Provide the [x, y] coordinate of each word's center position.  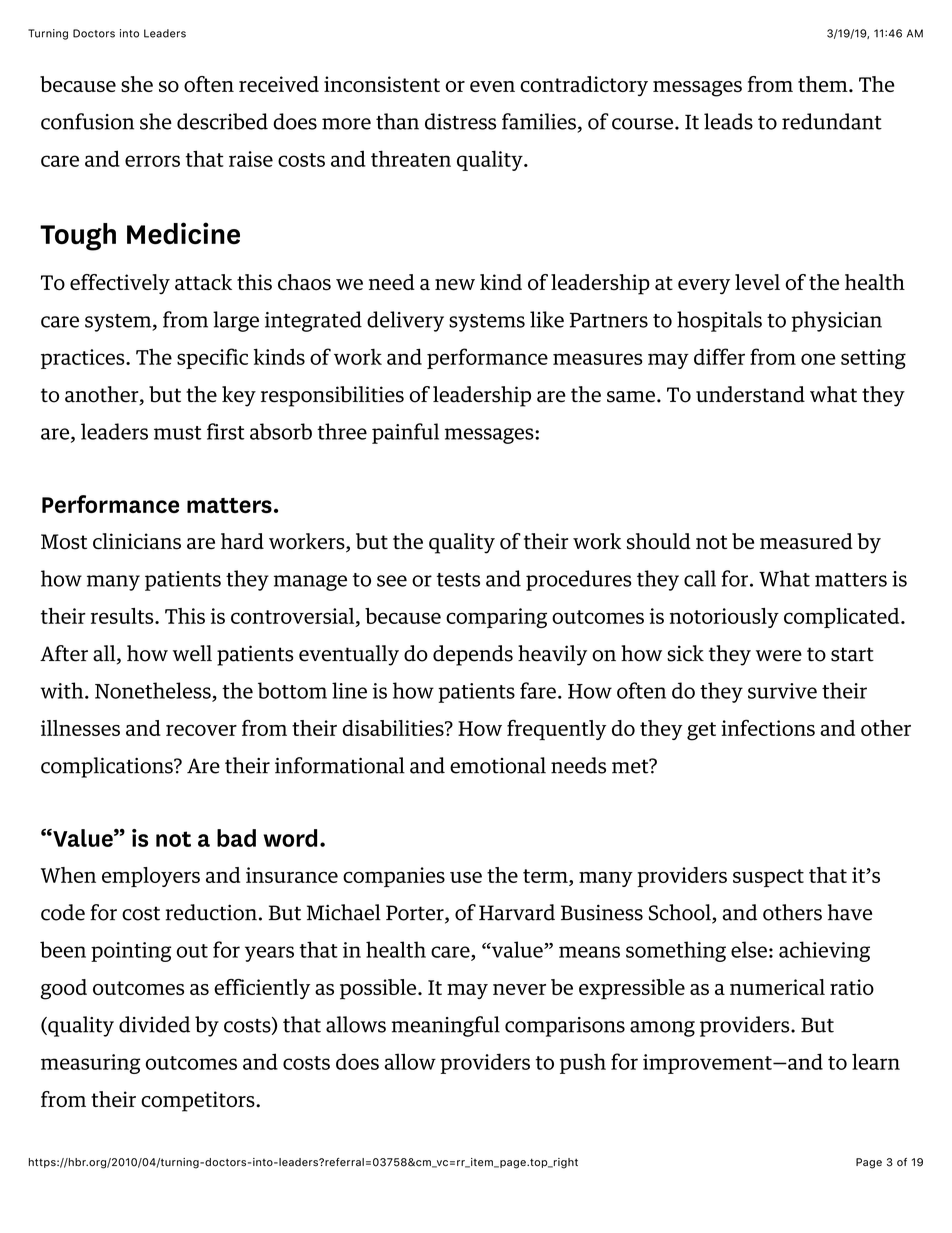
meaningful [446, 1026]
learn [876, 1061]
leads [728, 121]
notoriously [724, 618]
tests [458, 580]
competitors [199, 1101]
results [123, 616]
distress [460, 121]
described [222, 121]
